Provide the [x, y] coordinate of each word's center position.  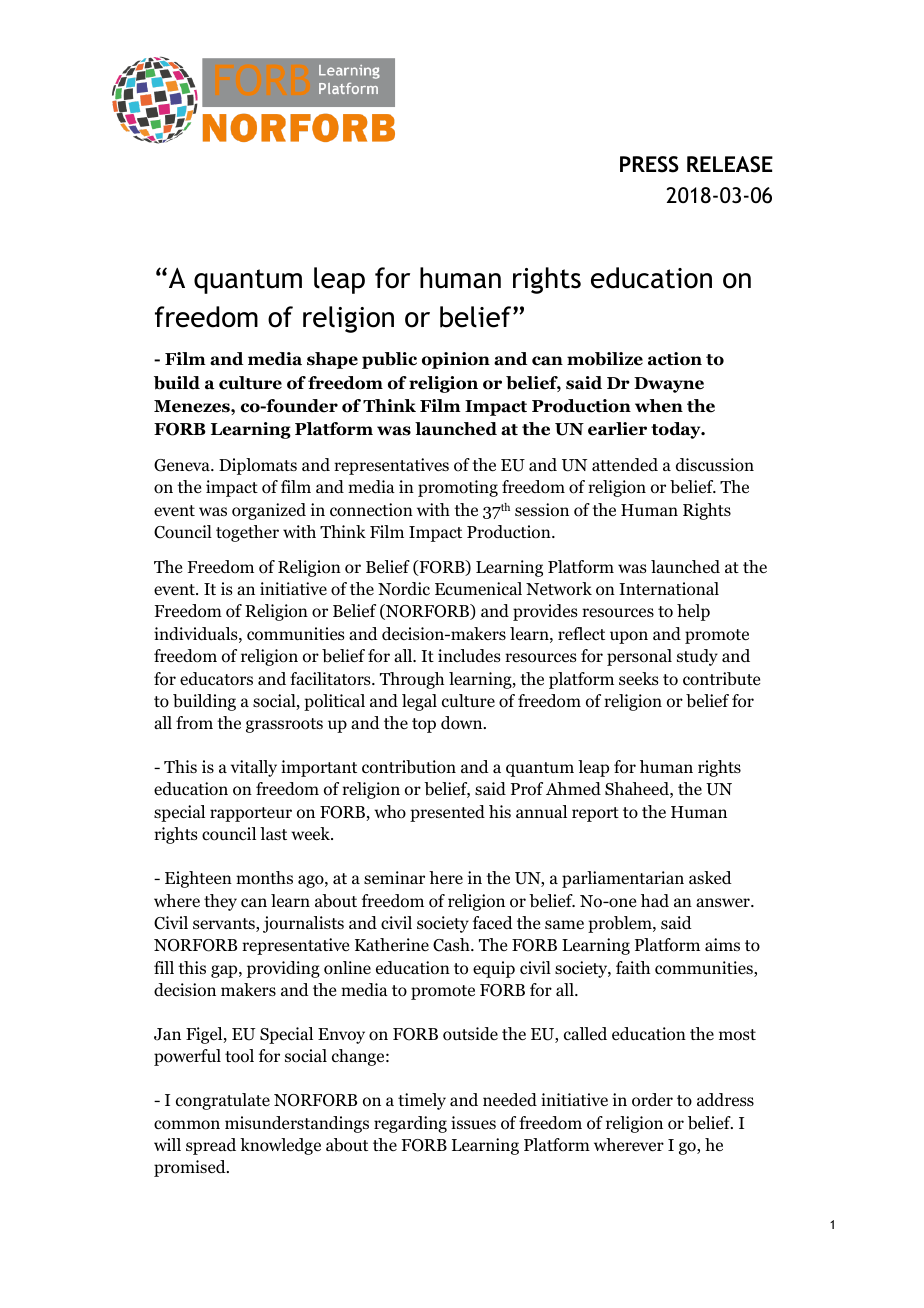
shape [332, 360]
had [655, 901]
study [697, 657]
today [677, 430]
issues [473, 1122]
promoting [458, 488]
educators [216, 679]
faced [493, 922]
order [652, 1100]
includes [469, 656]
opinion [456, 360]
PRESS [649, 164]
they [220, 902]
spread [211, 1146]
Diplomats [258, 466]
